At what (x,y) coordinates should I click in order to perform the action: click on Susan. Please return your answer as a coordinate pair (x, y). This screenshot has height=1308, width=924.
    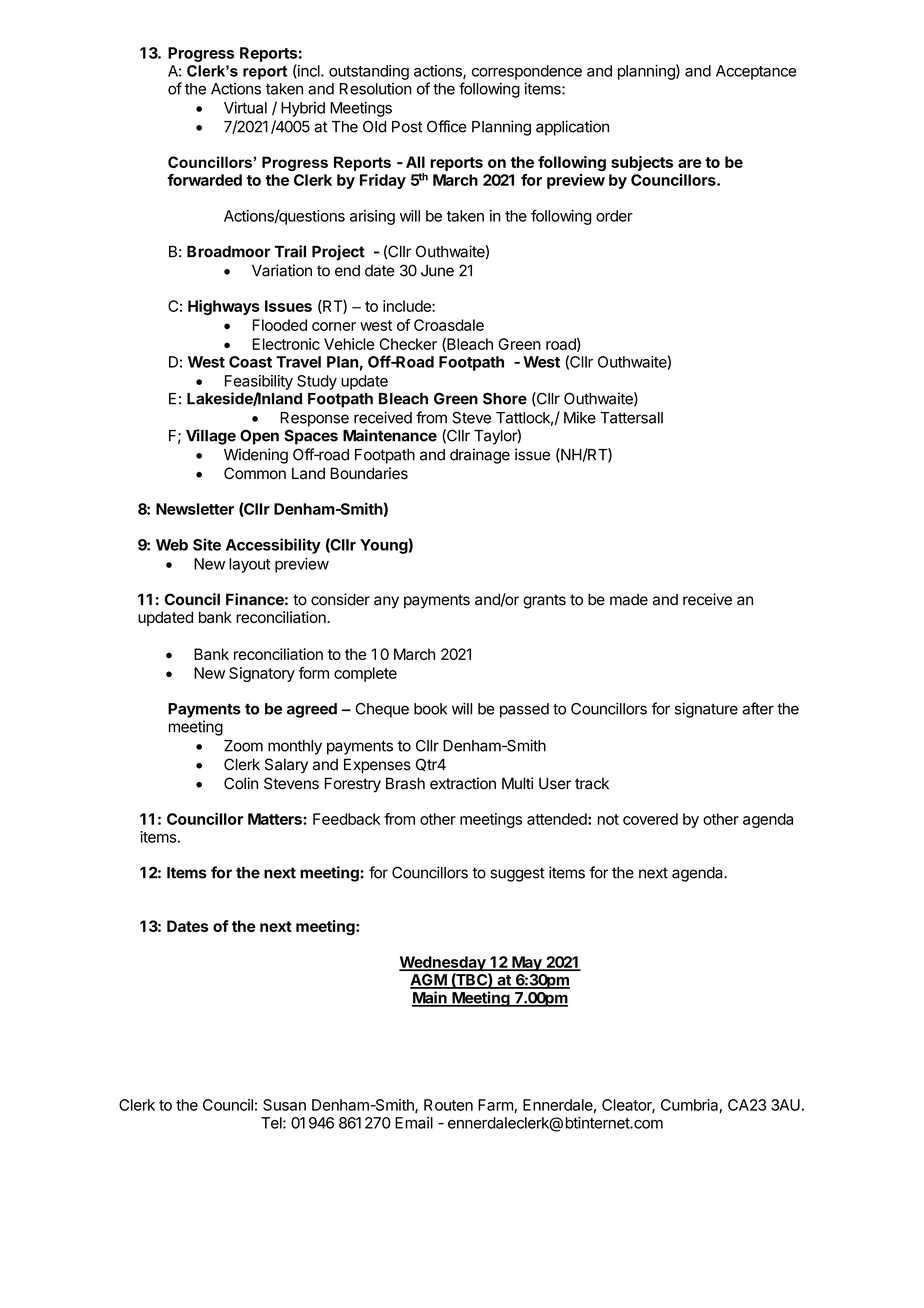
    Looking at the image, I should click on (284, 1105).
